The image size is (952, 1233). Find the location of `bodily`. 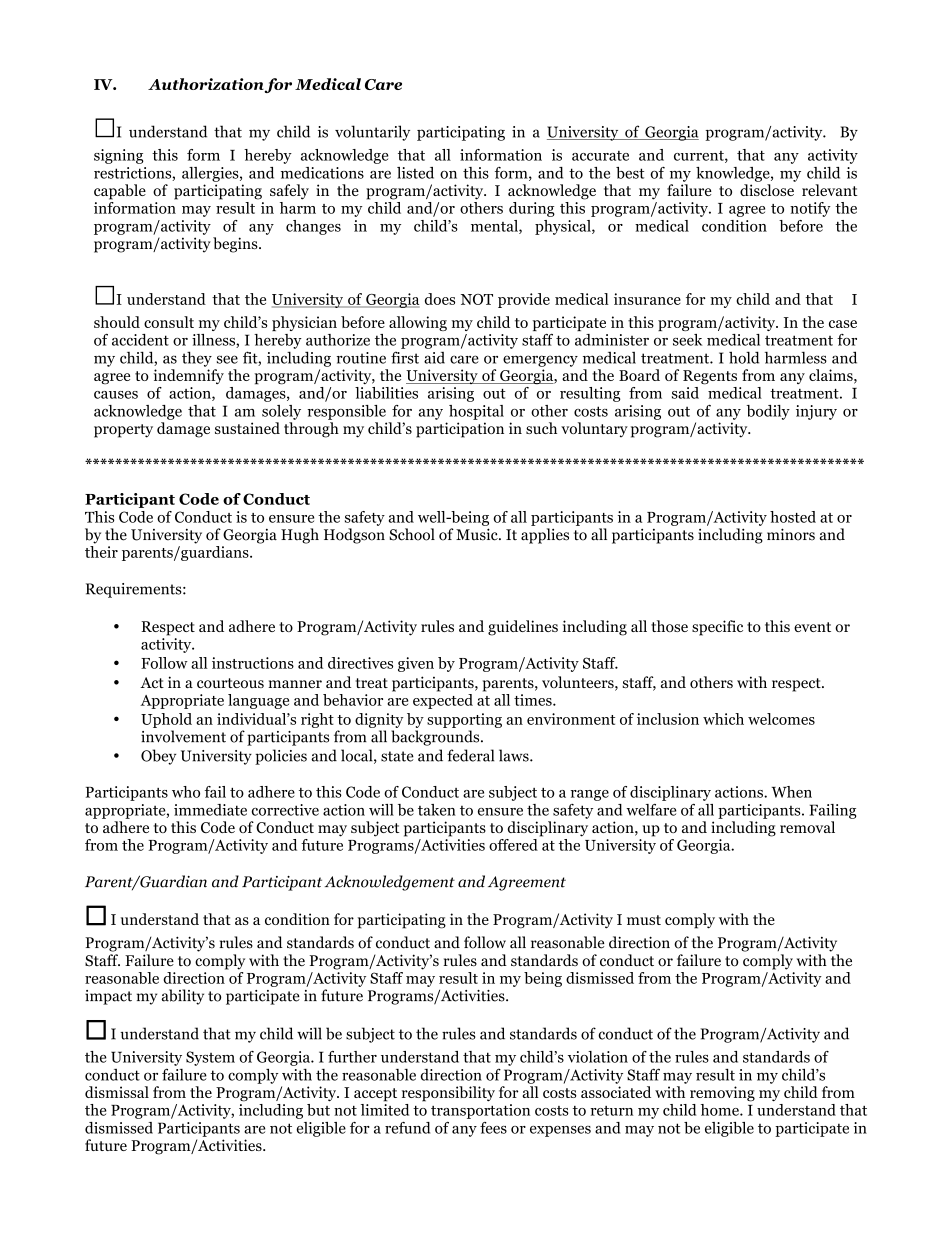

bodily is located at coordinates (768, 412).
